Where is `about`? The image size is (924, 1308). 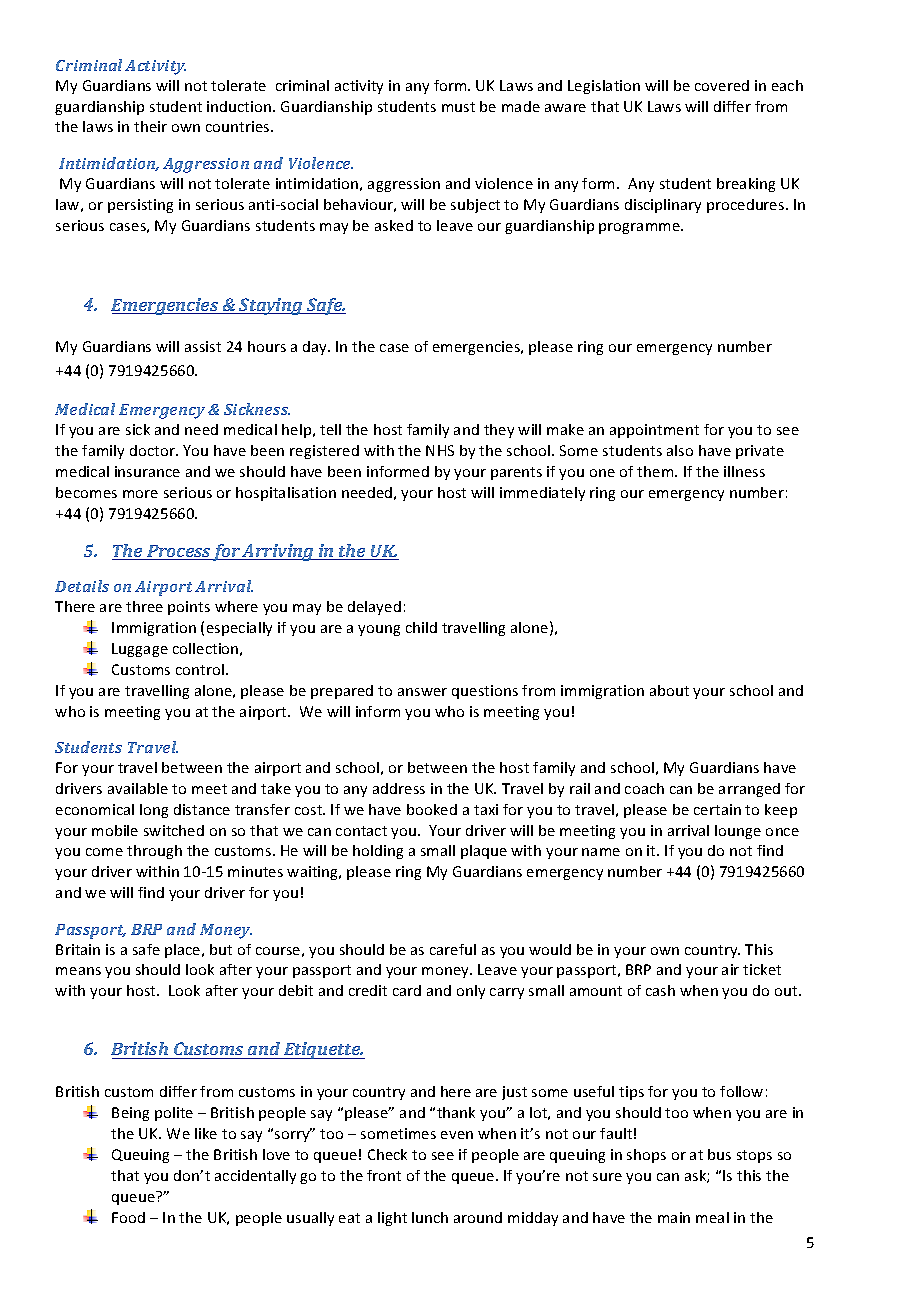 about is located at coordinates (669, 690).
